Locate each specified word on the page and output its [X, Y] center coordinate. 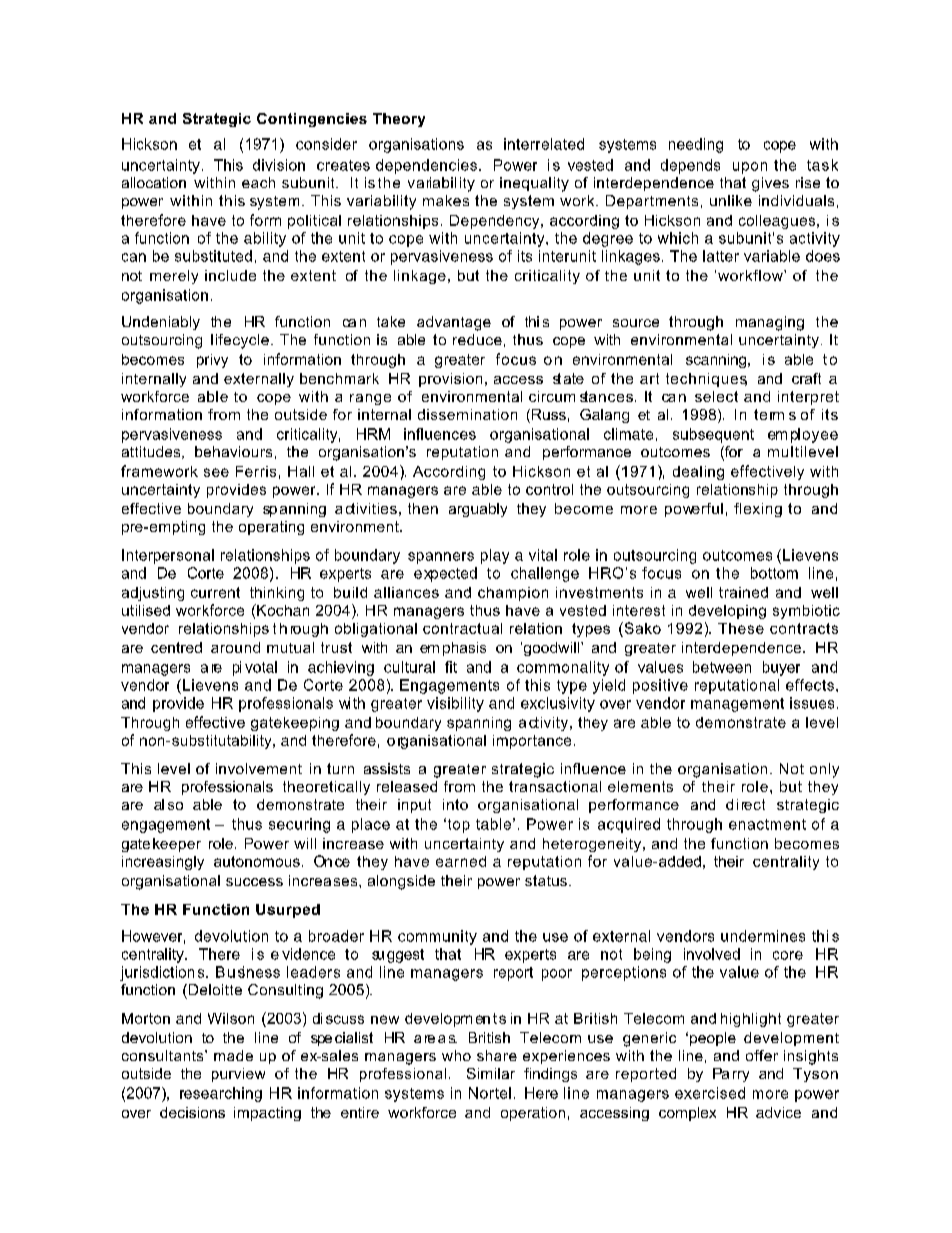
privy [212, 361]
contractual [462, 628]
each [258, 182]
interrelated [544, 144]
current [215, 592]
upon [750, 168]
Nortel [490, 1093]
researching [221, 1094]
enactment [767, 824]
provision [450, 380]
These [741, 628]
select [716, 396]
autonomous [257, 861]
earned [461, 861]
